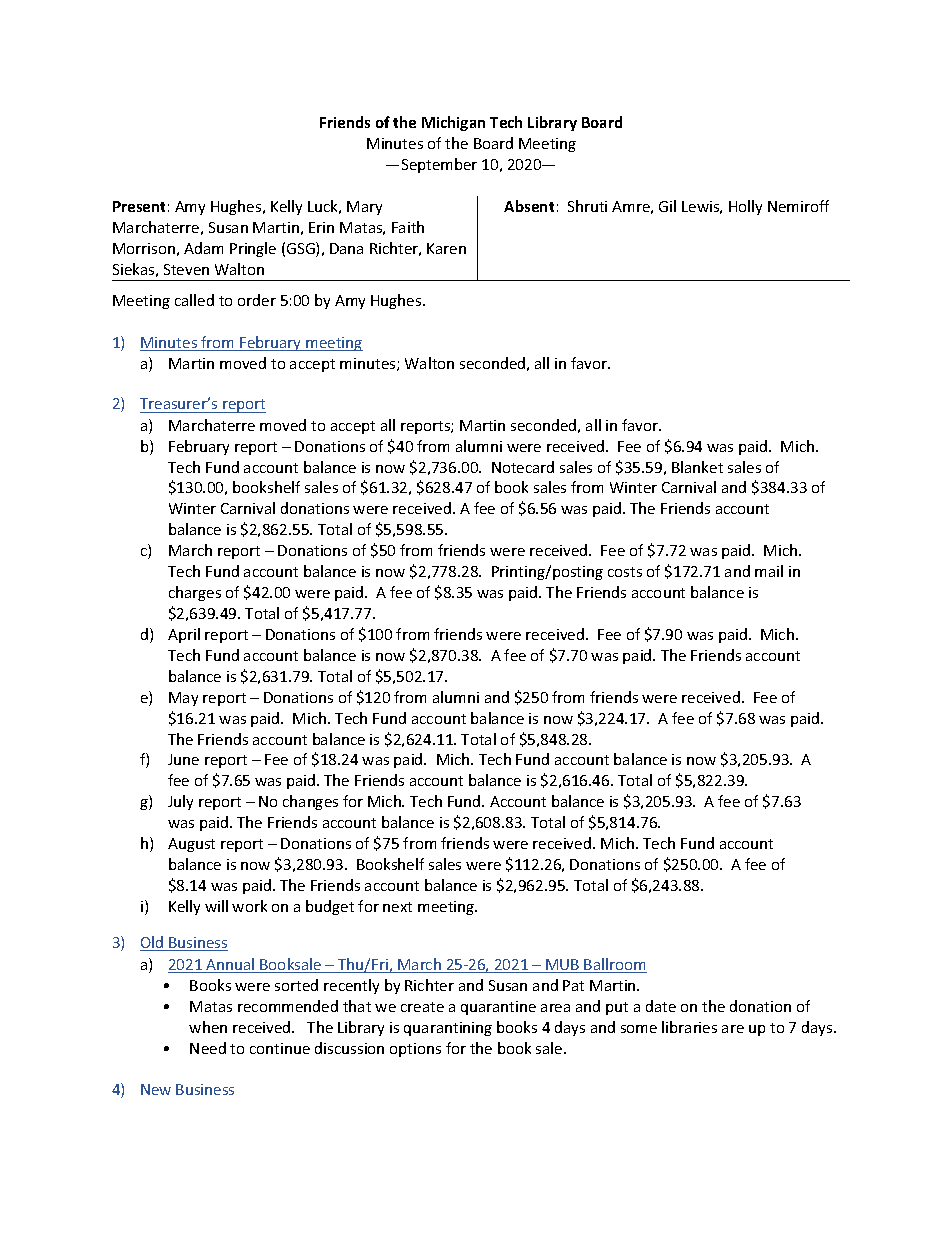  Describe the element at coordinates (203, 248) in the page. I see `Adam` at that location.
